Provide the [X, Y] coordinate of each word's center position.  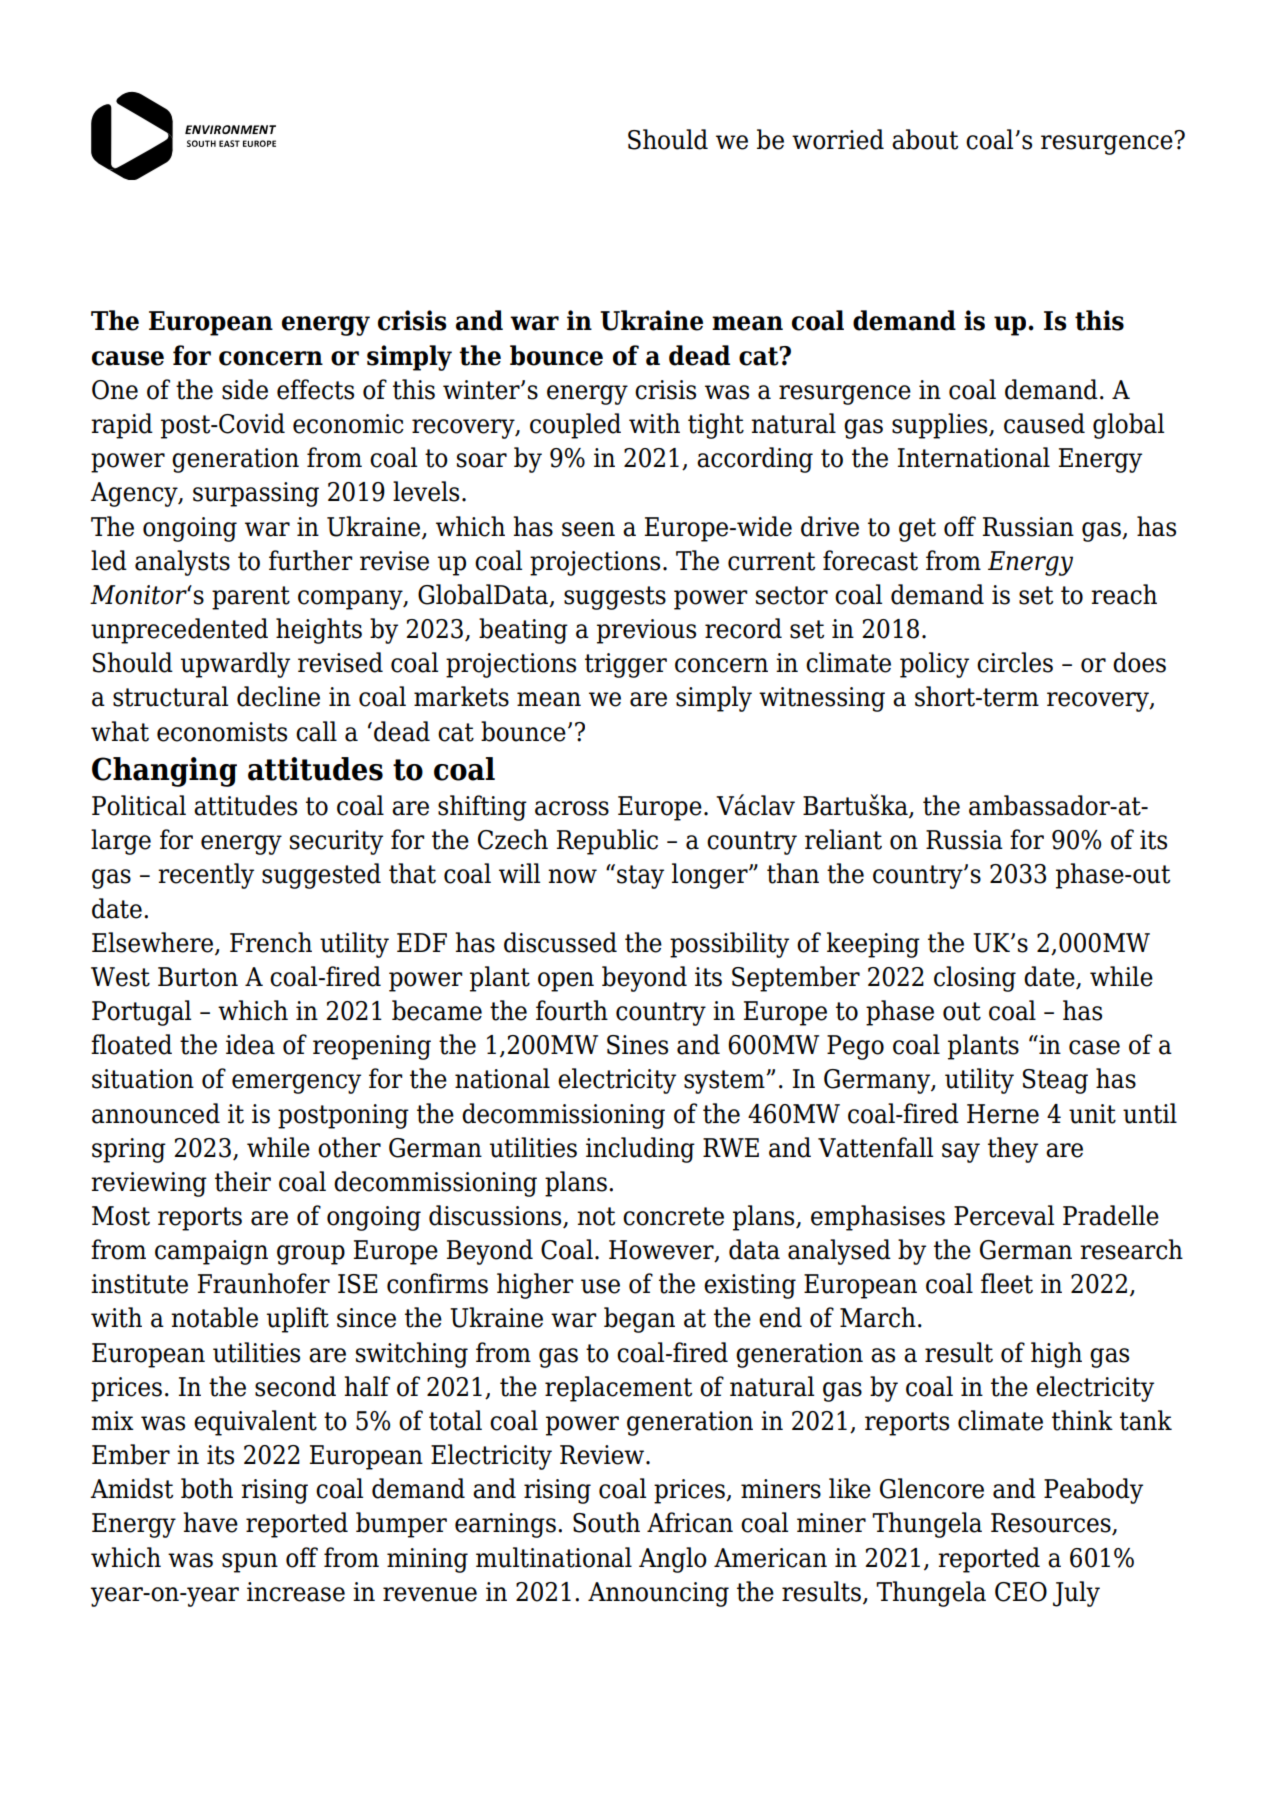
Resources [1052, 1524]
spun [250, 1563]
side [245, 389]
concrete [673, 1216]
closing [975, 979]
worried [838, 139]
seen [588, 529]
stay [640, 877]
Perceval [1004, 1215]
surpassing [256, 494]
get [917, 530]
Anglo [673, 1560]
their [243, 1181]
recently [206, 876]
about [925, 139]
